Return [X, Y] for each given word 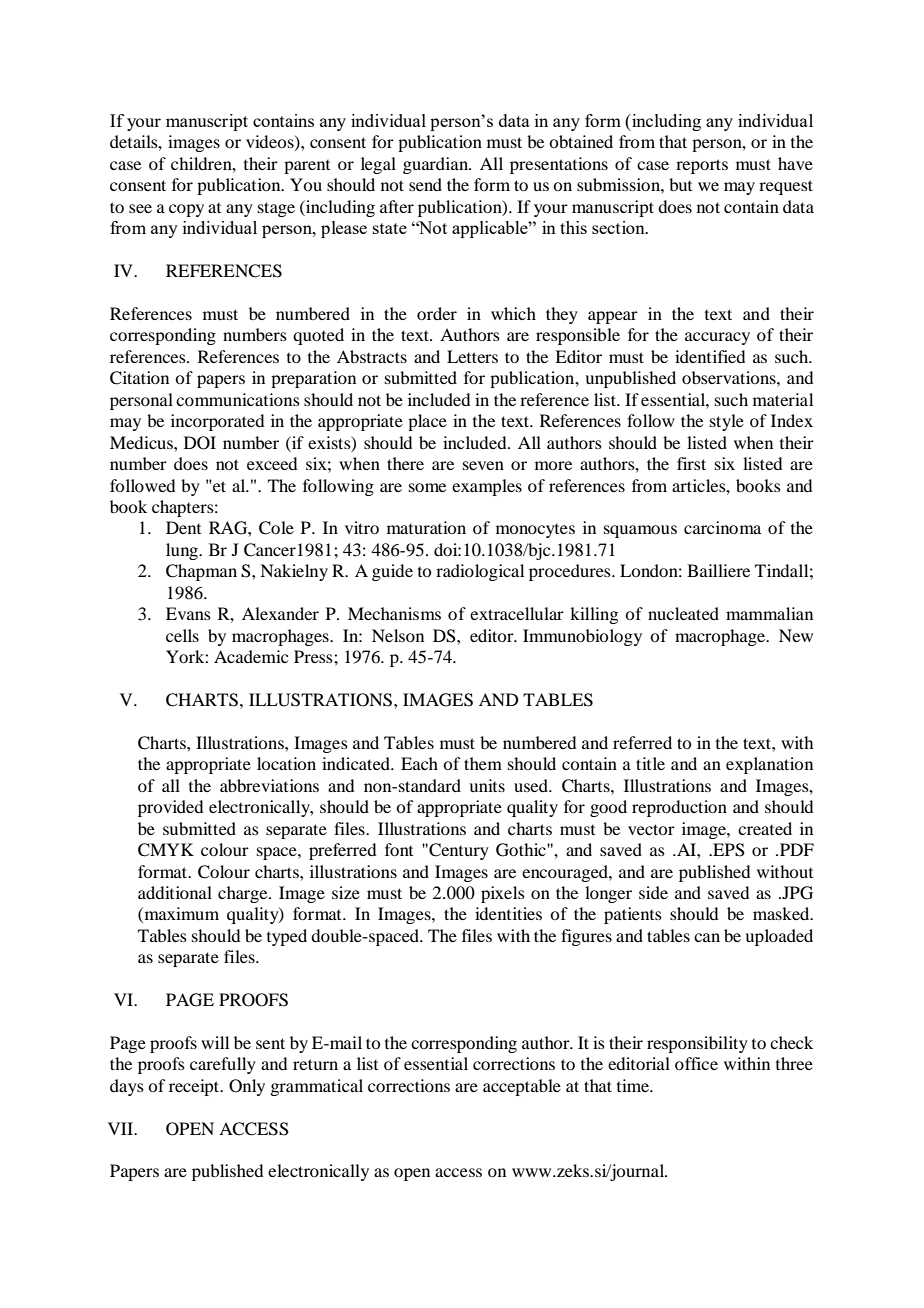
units [487, 785]
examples [487, 487]
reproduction [679, 808]
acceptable [522, 1087]
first [691, 463]
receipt [195, 1087]
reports [702, 166]
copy [186, 210]
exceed [272, 463]
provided [170, 808]
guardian [437, 165]
